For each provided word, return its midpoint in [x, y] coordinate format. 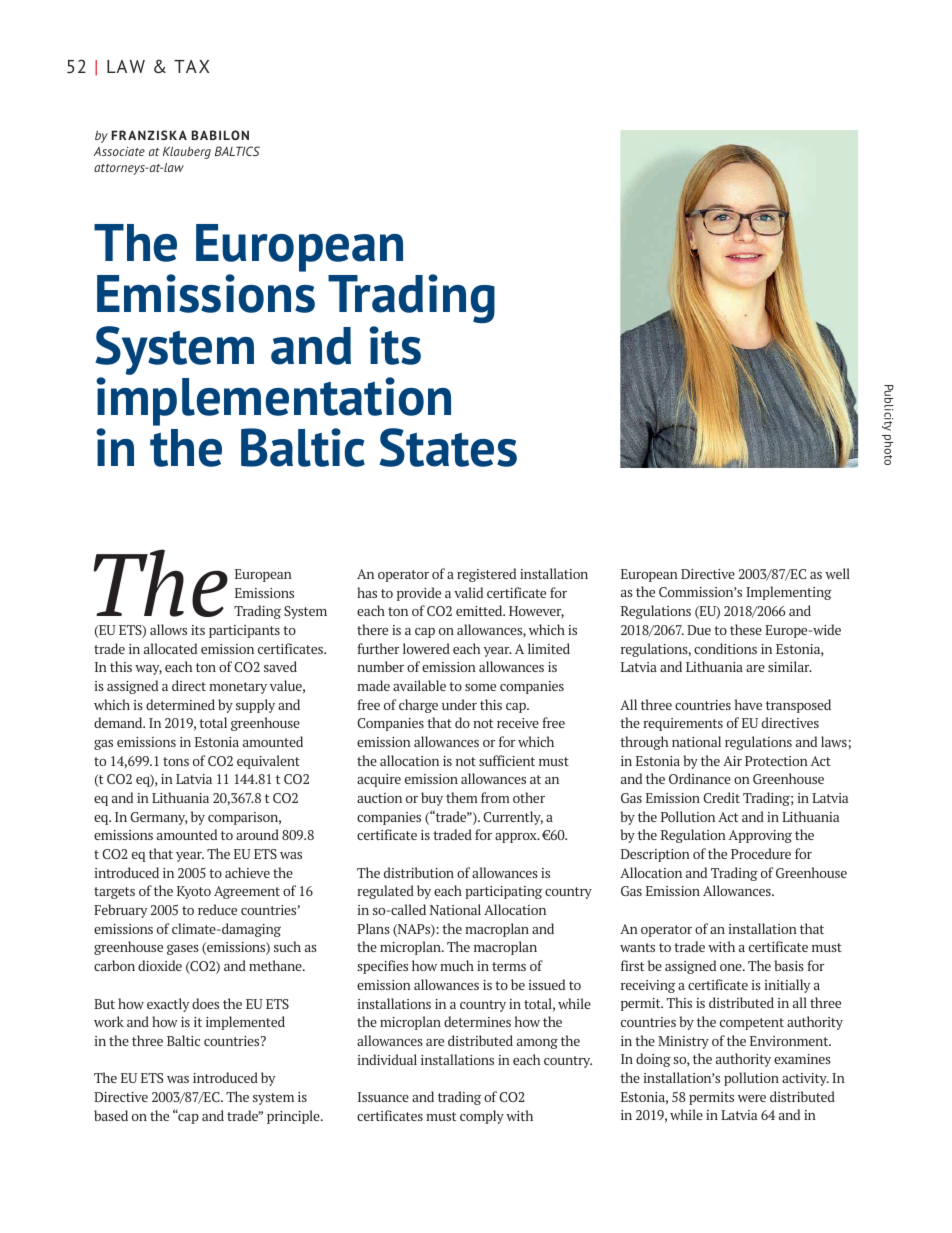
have [748, 704]
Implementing [789, 593]
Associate [119, 151]
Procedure [761, 853]
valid [468, 592]
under [459, 704]
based [111, 1115]
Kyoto [194, 892]
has [367, 592]
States [448, 447]
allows [168, 629]
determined [180, 704]
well [837, 573]
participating [503, 892]
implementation [273, 401]
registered [486, 575]
